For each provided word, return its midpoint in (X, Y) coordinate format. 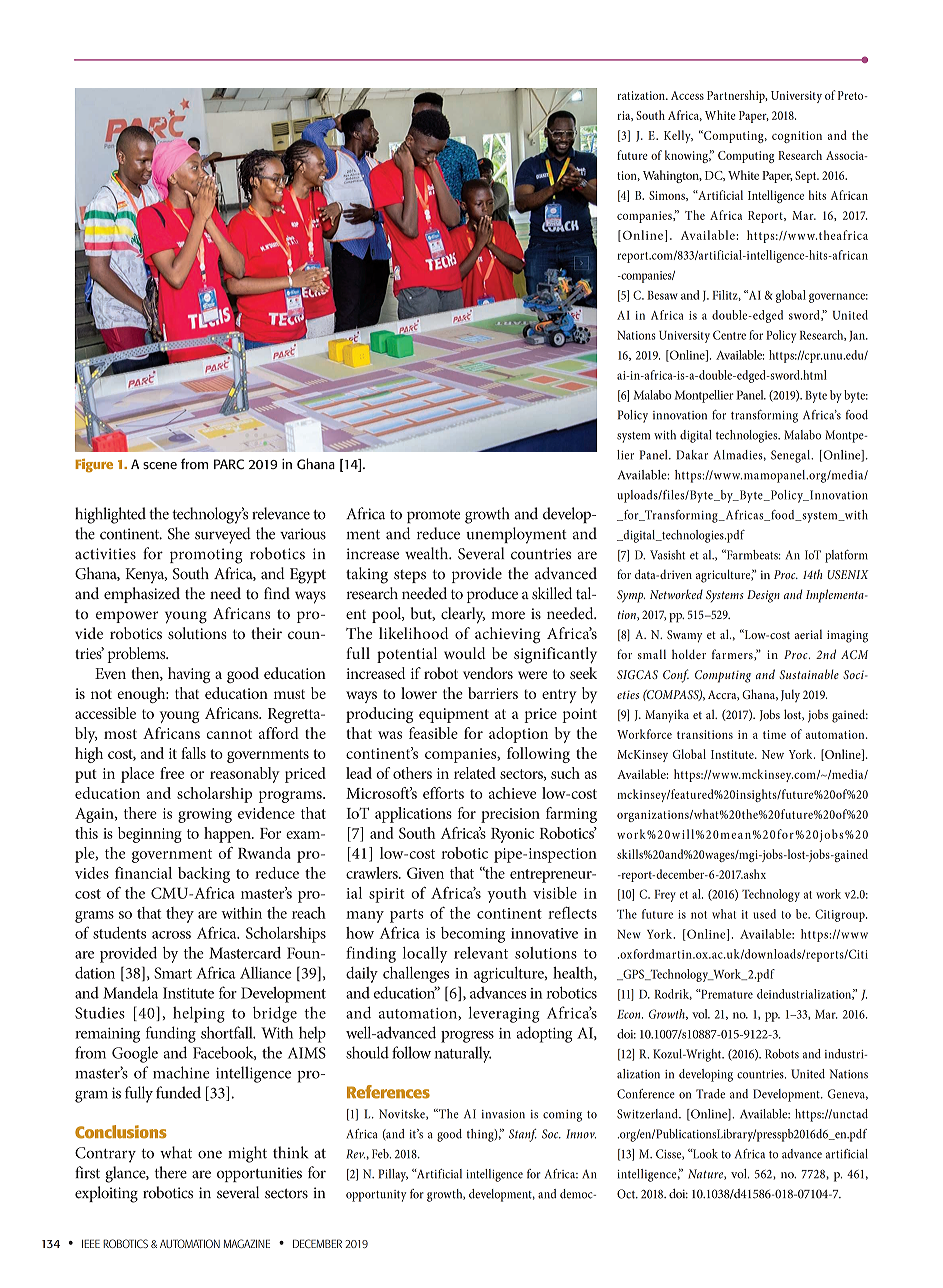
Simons (668, 196)
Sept (807, 177)
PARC (229, 464)
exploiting (106, 1194)
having (189, 675)
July (790, 695)
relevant (481, 953)
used (764, 914)
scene (160, 465)
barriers (493, 693)
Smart (173, 973)
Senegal (792, 456)
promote (433, 516)
